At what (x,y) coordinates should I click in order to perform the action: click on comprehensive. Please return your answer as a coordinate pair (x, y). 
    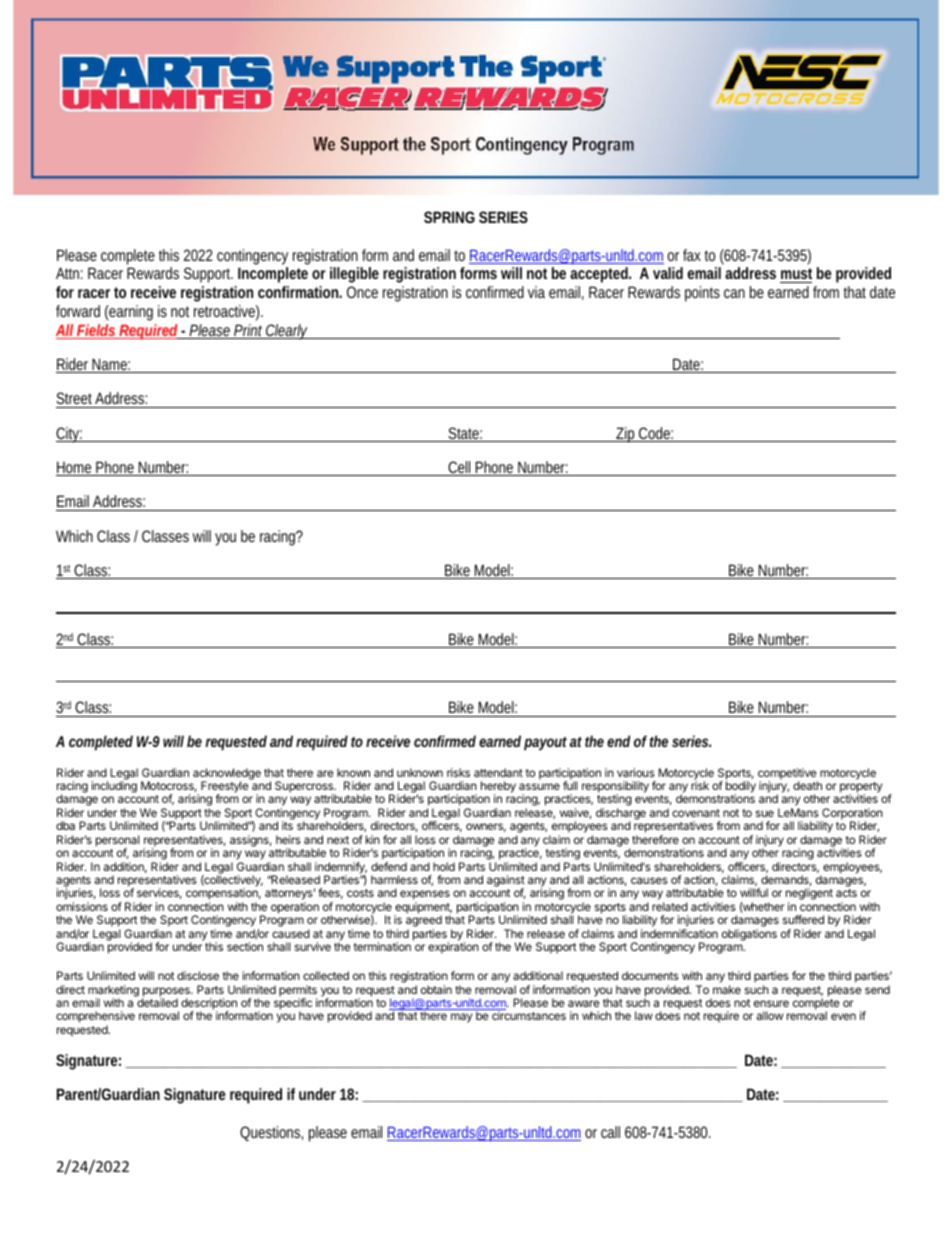
    Looking at the image, I should click on (95, 1018).
